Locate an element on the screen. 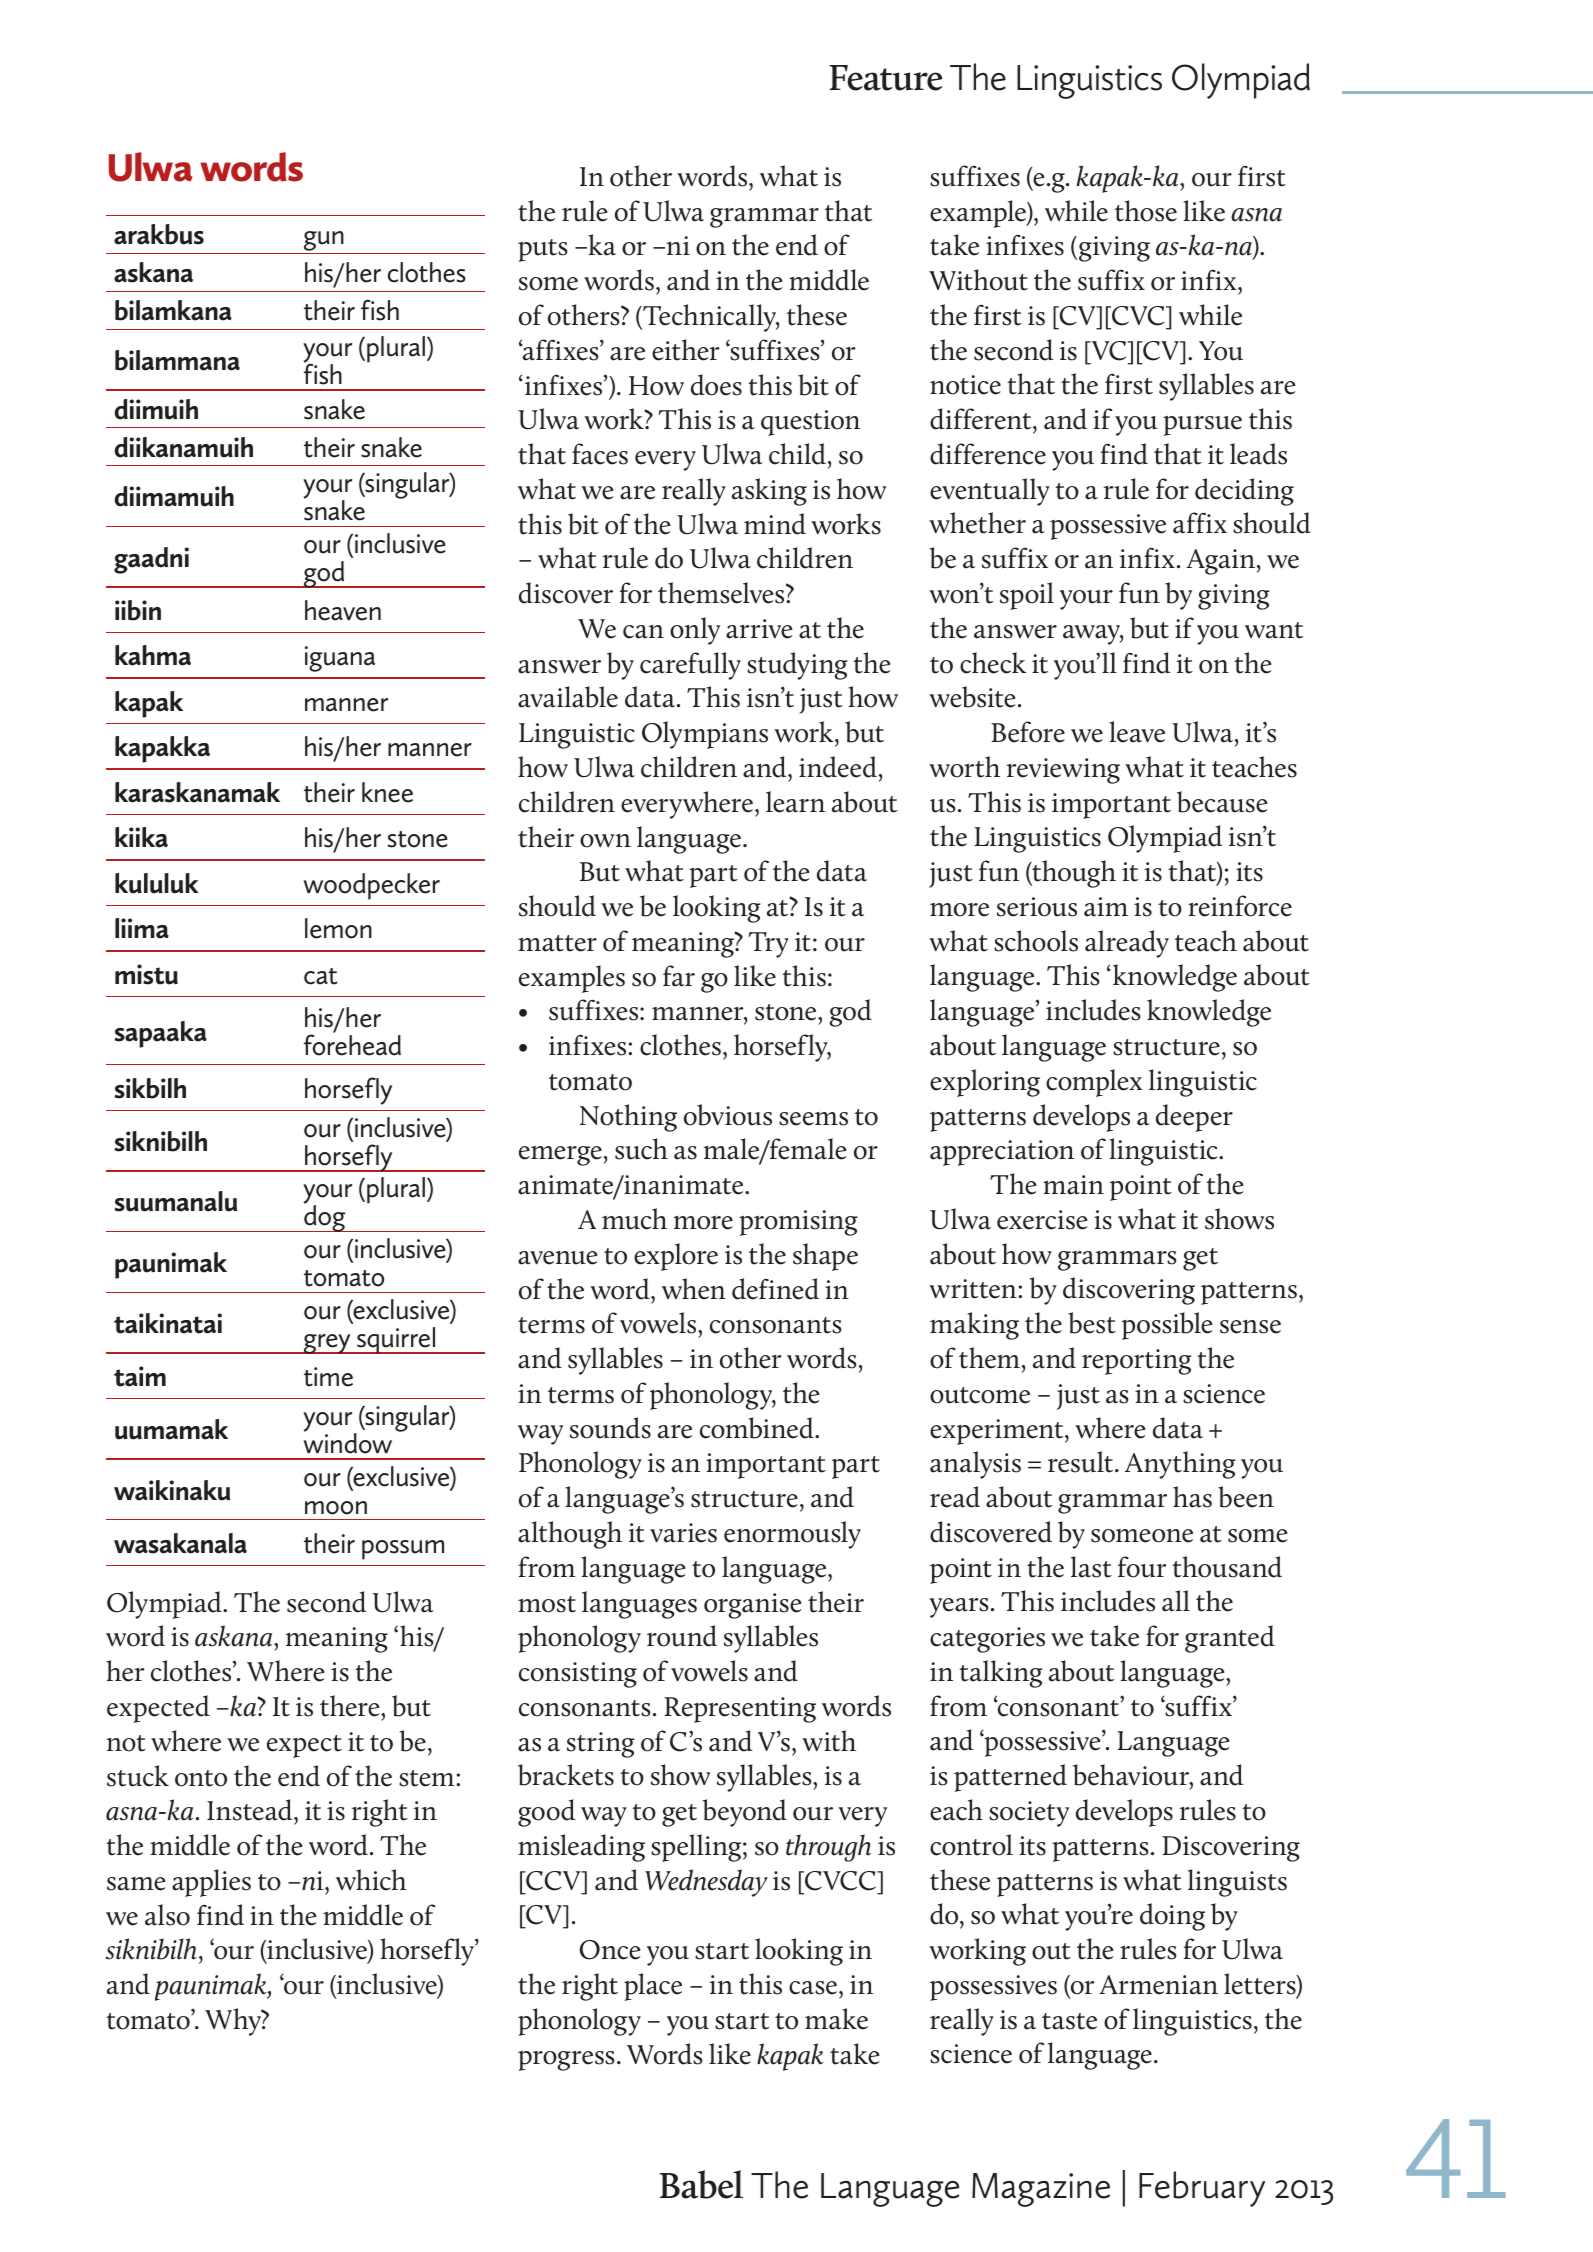 The height and width of the screenshot is (2252, 1593). dog is located at coordinates (325, 1217).
